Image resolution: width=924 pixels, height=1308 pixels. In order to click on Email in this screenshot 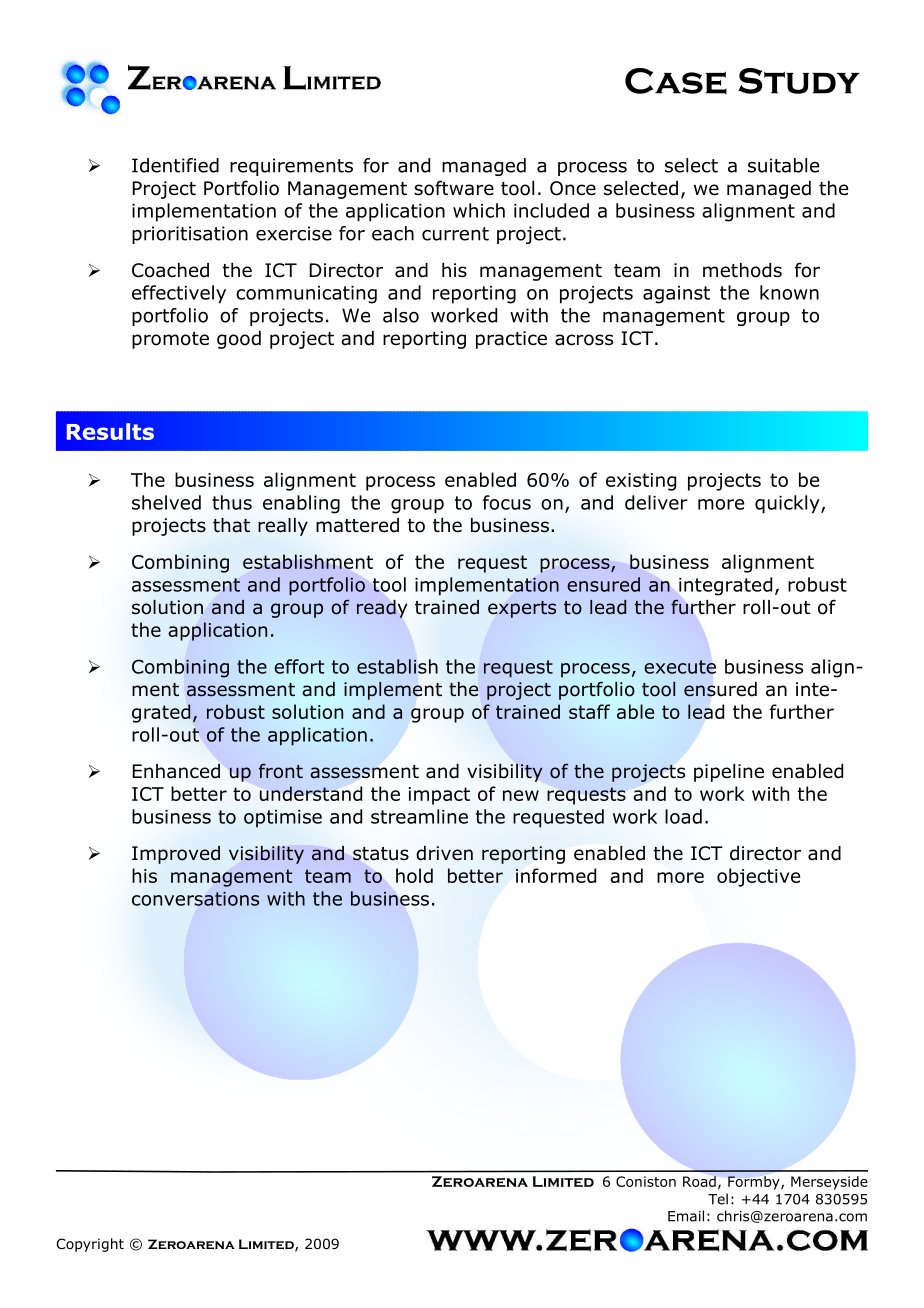, I will do `click(686, 1216)`.
